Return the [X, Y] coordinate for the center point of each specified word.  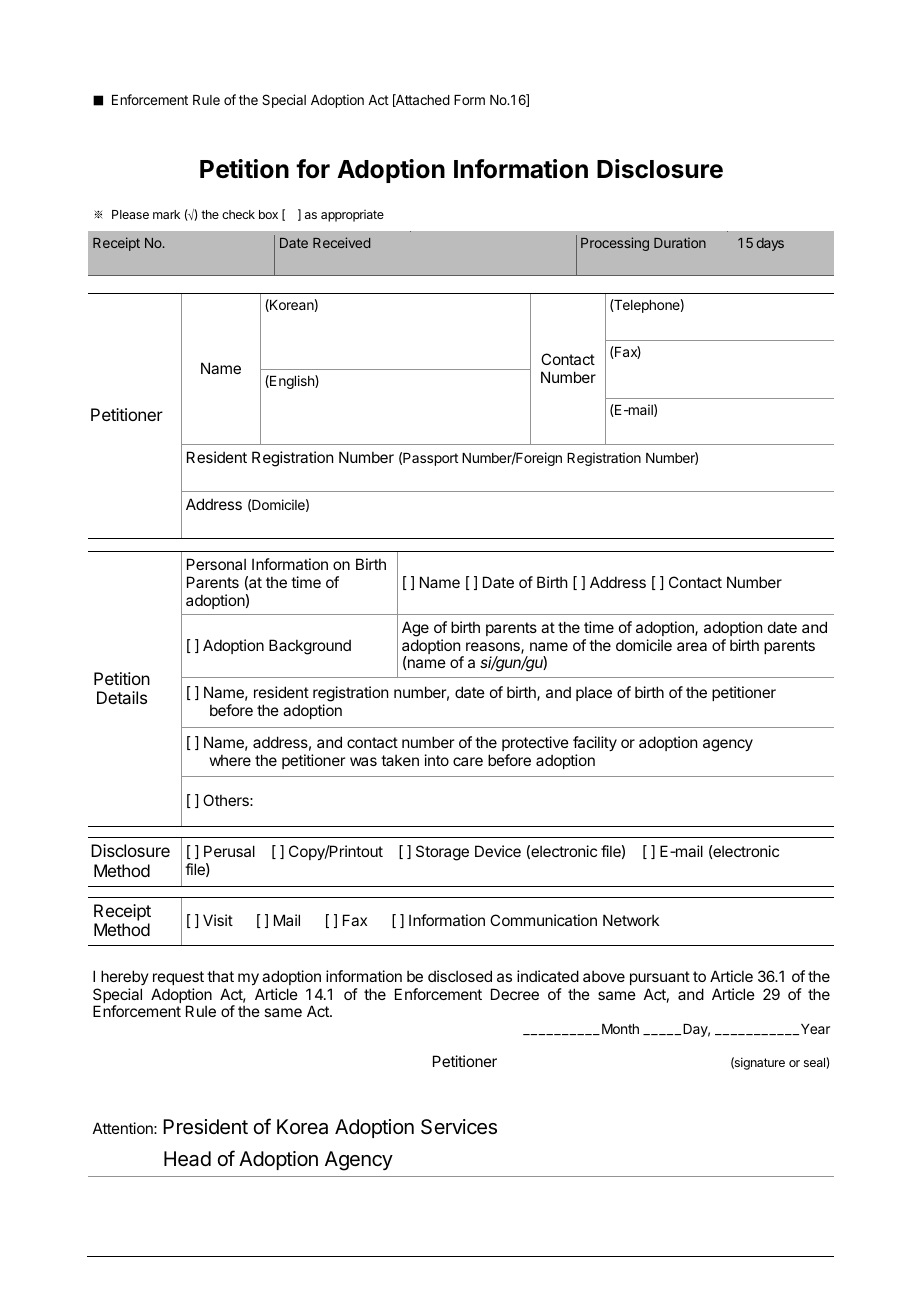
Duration [680, 242]
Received [341, 242]
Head [187, 1159]
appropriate [352, 216]
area [692, 646]
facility [595, 743]
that [220, 976]
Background [310, 647]
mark [166, 214]
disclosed [460, 976]
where [230, 760]
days [770, 244]
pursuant [660, 978]
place [594, 693]
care [468, 761]
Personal [216, 564]
